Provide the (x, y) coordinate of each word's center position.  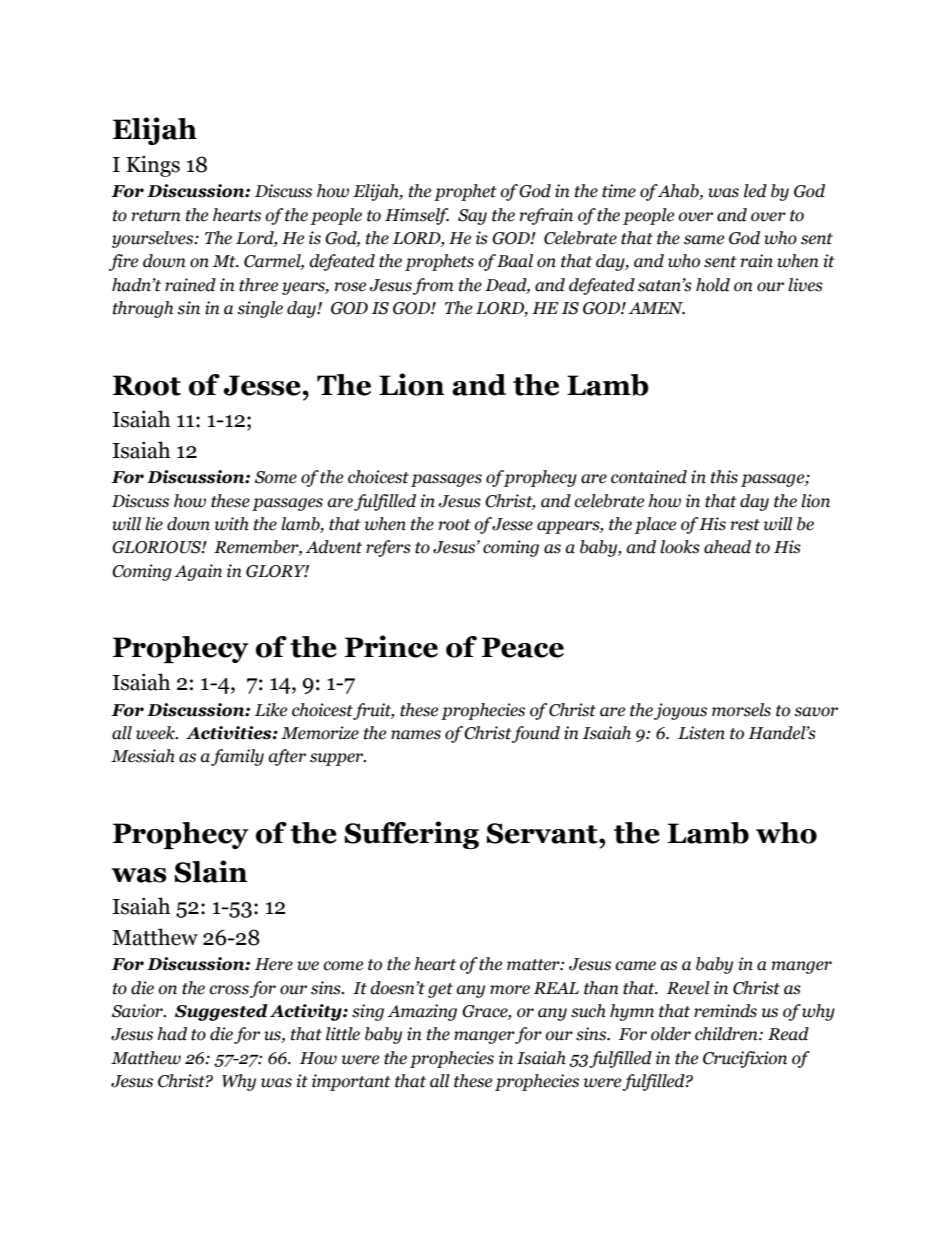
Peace (523, 647)
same (704, 240)
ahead (727, 547)
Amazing (422, 1012)
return (155, 216)
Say (472, 217)
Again (198, 572)
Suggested (221, 1012)
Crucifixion (745, 1059)
